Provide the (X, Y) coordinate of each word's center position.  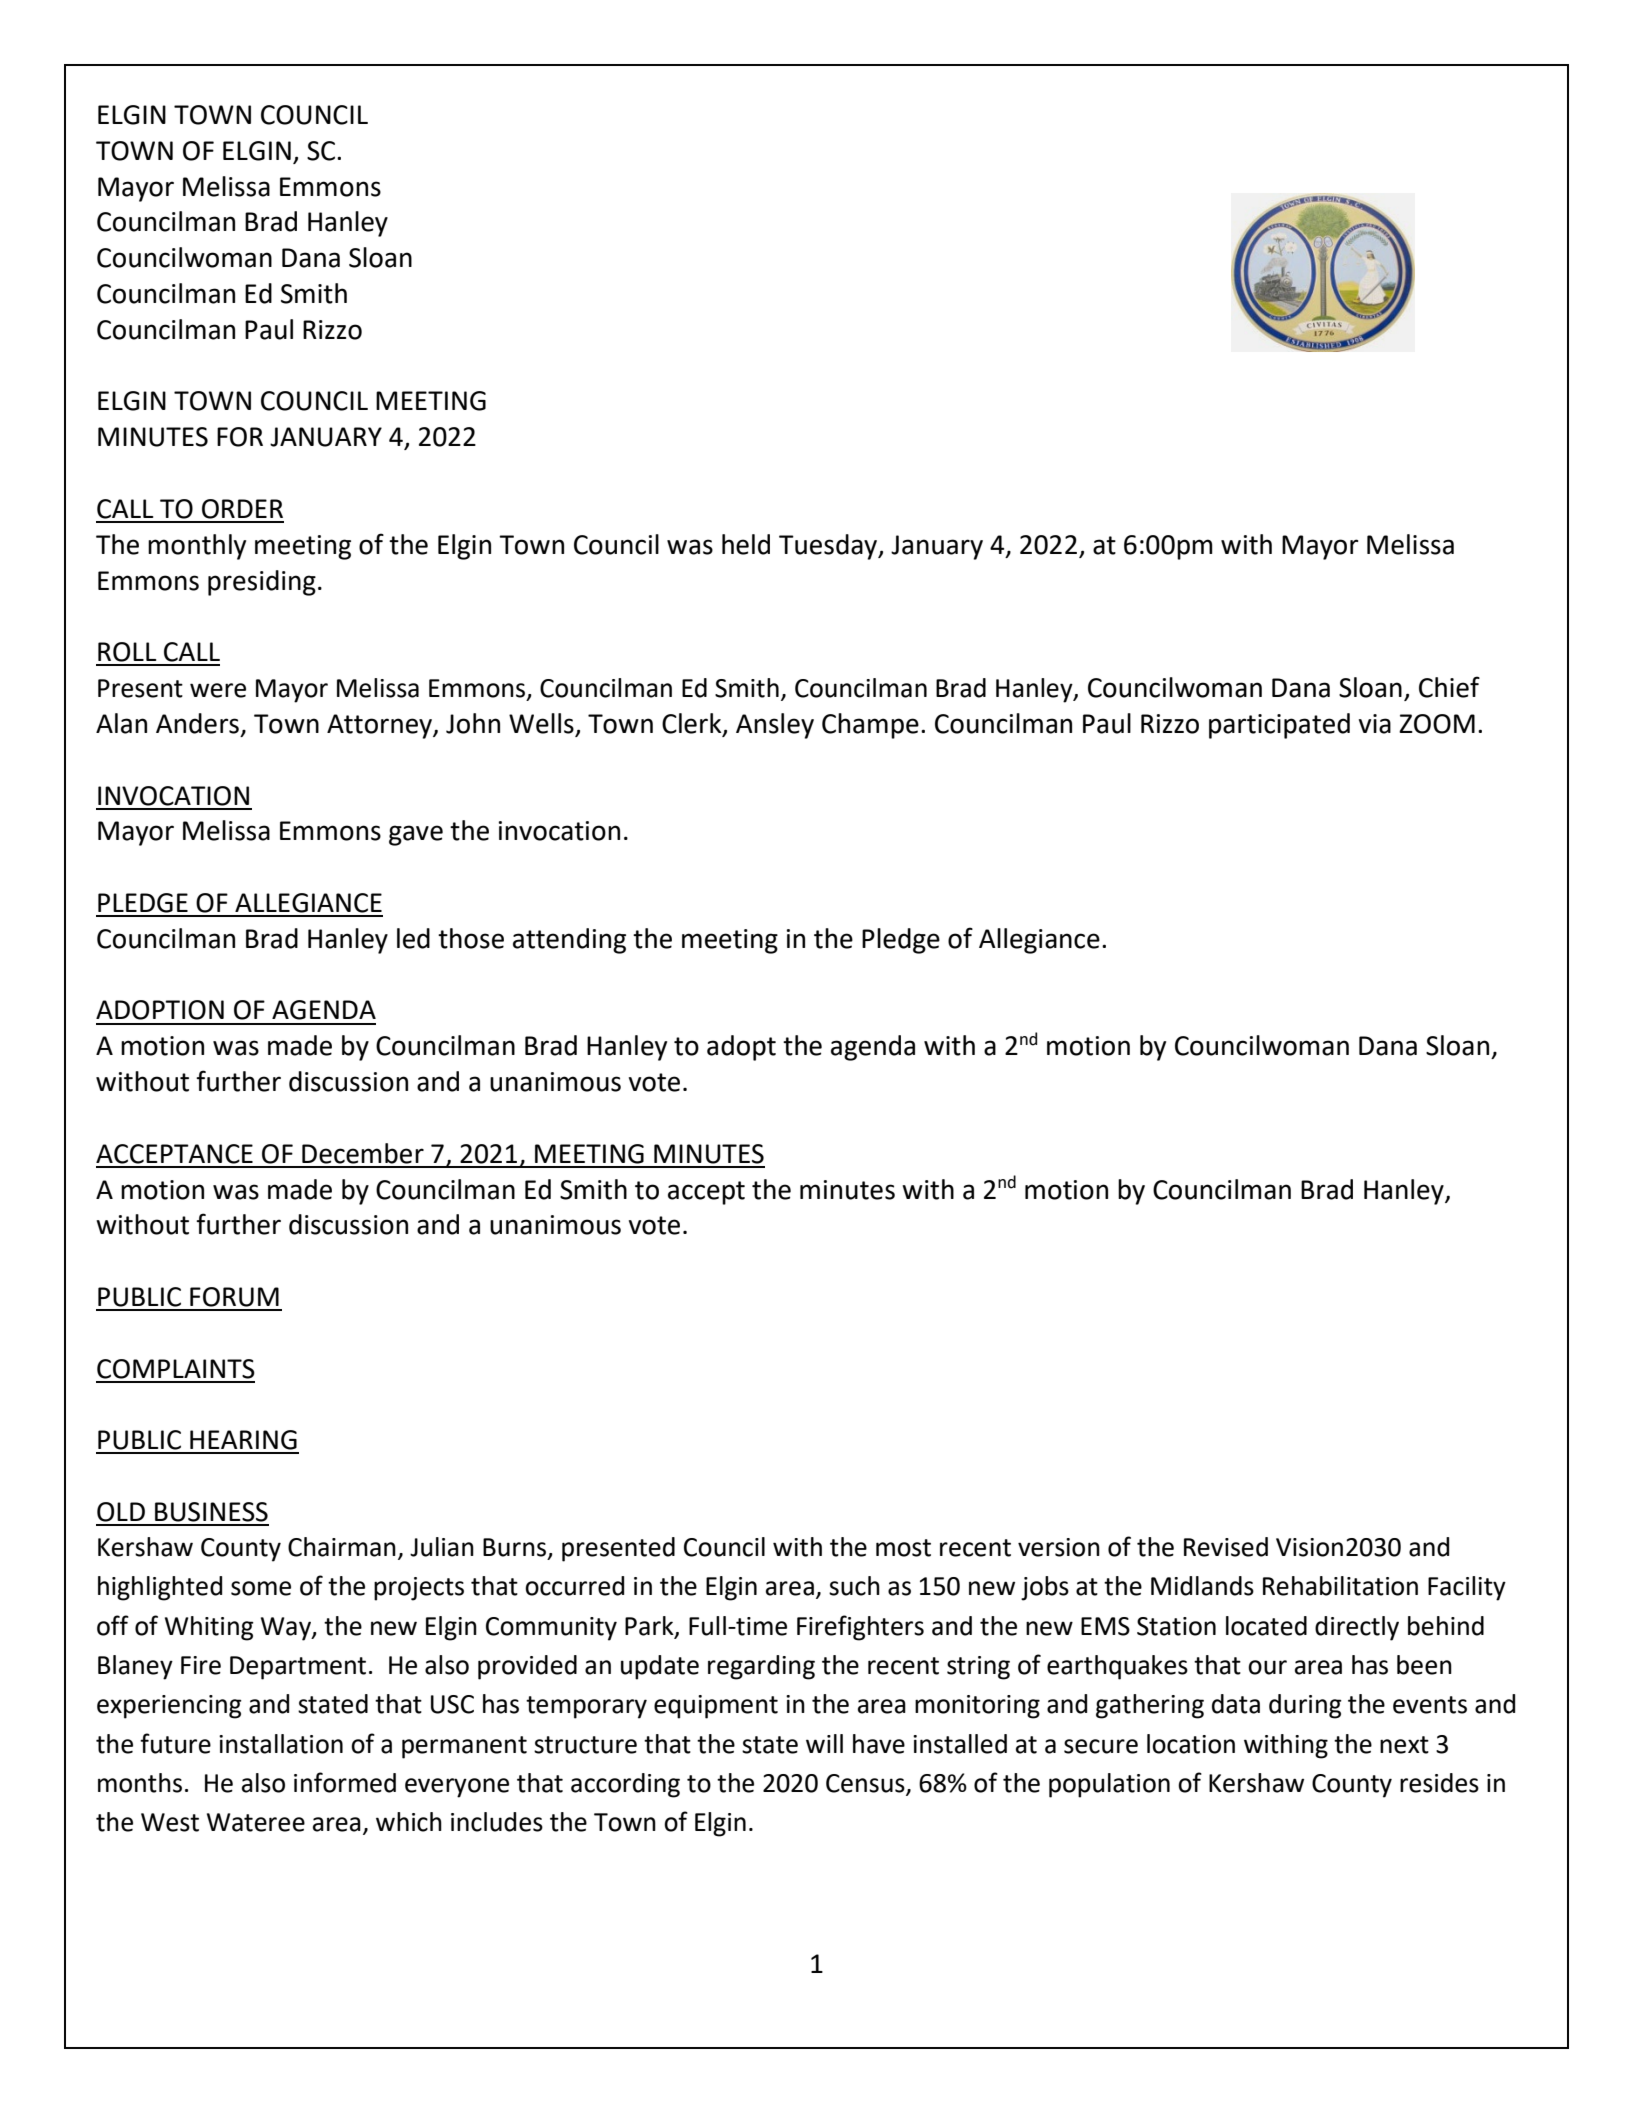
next (1404, 1745)
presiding (262, 583)
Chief (1449, 687)
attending (569, 941)
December (363, 1153)
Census (866, 1784)
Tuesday (829, 547)
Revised (1226, 1547)
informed (345, 1782)
